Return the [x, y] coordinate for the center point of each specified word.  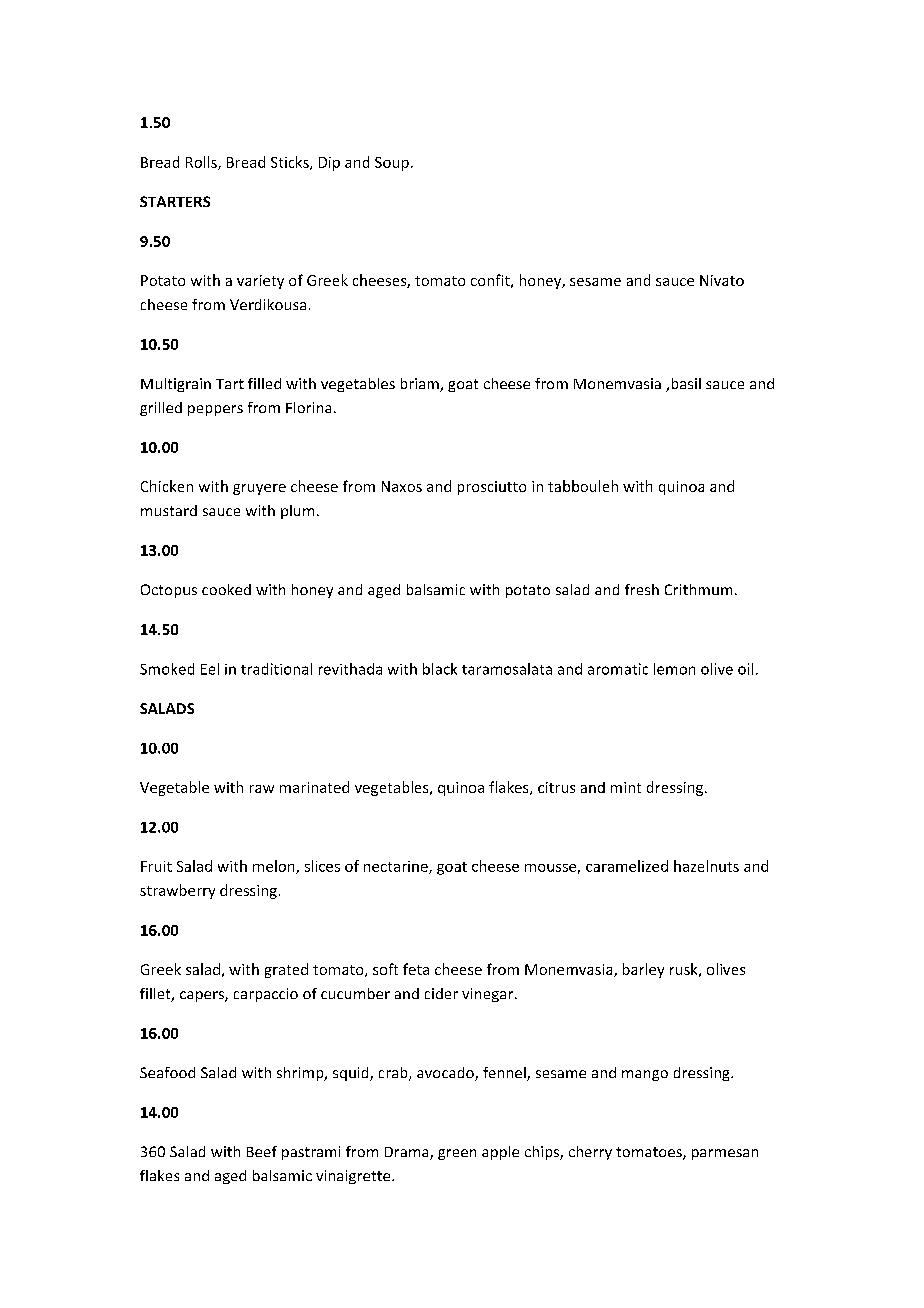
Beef [262, 1151]
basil [686, 383]
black [440, 669]
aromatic [618, 669]
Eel [210, 669]
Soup [392, 164]
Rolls [202, 163]
